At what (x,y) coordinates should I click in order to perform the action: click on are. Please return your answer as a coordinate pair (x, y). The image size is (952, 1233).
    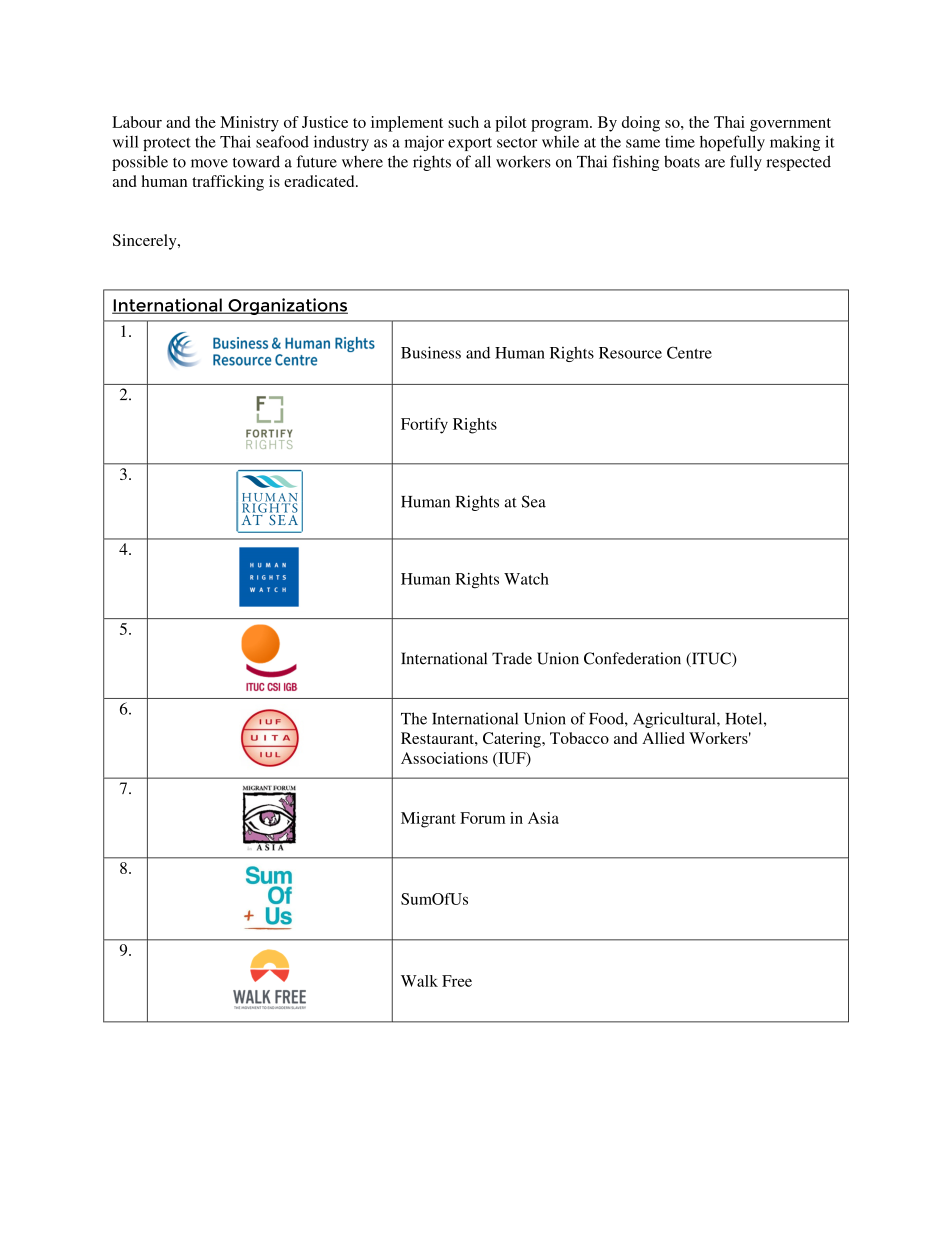
    Looking at the image, I should click on (715, 163).
